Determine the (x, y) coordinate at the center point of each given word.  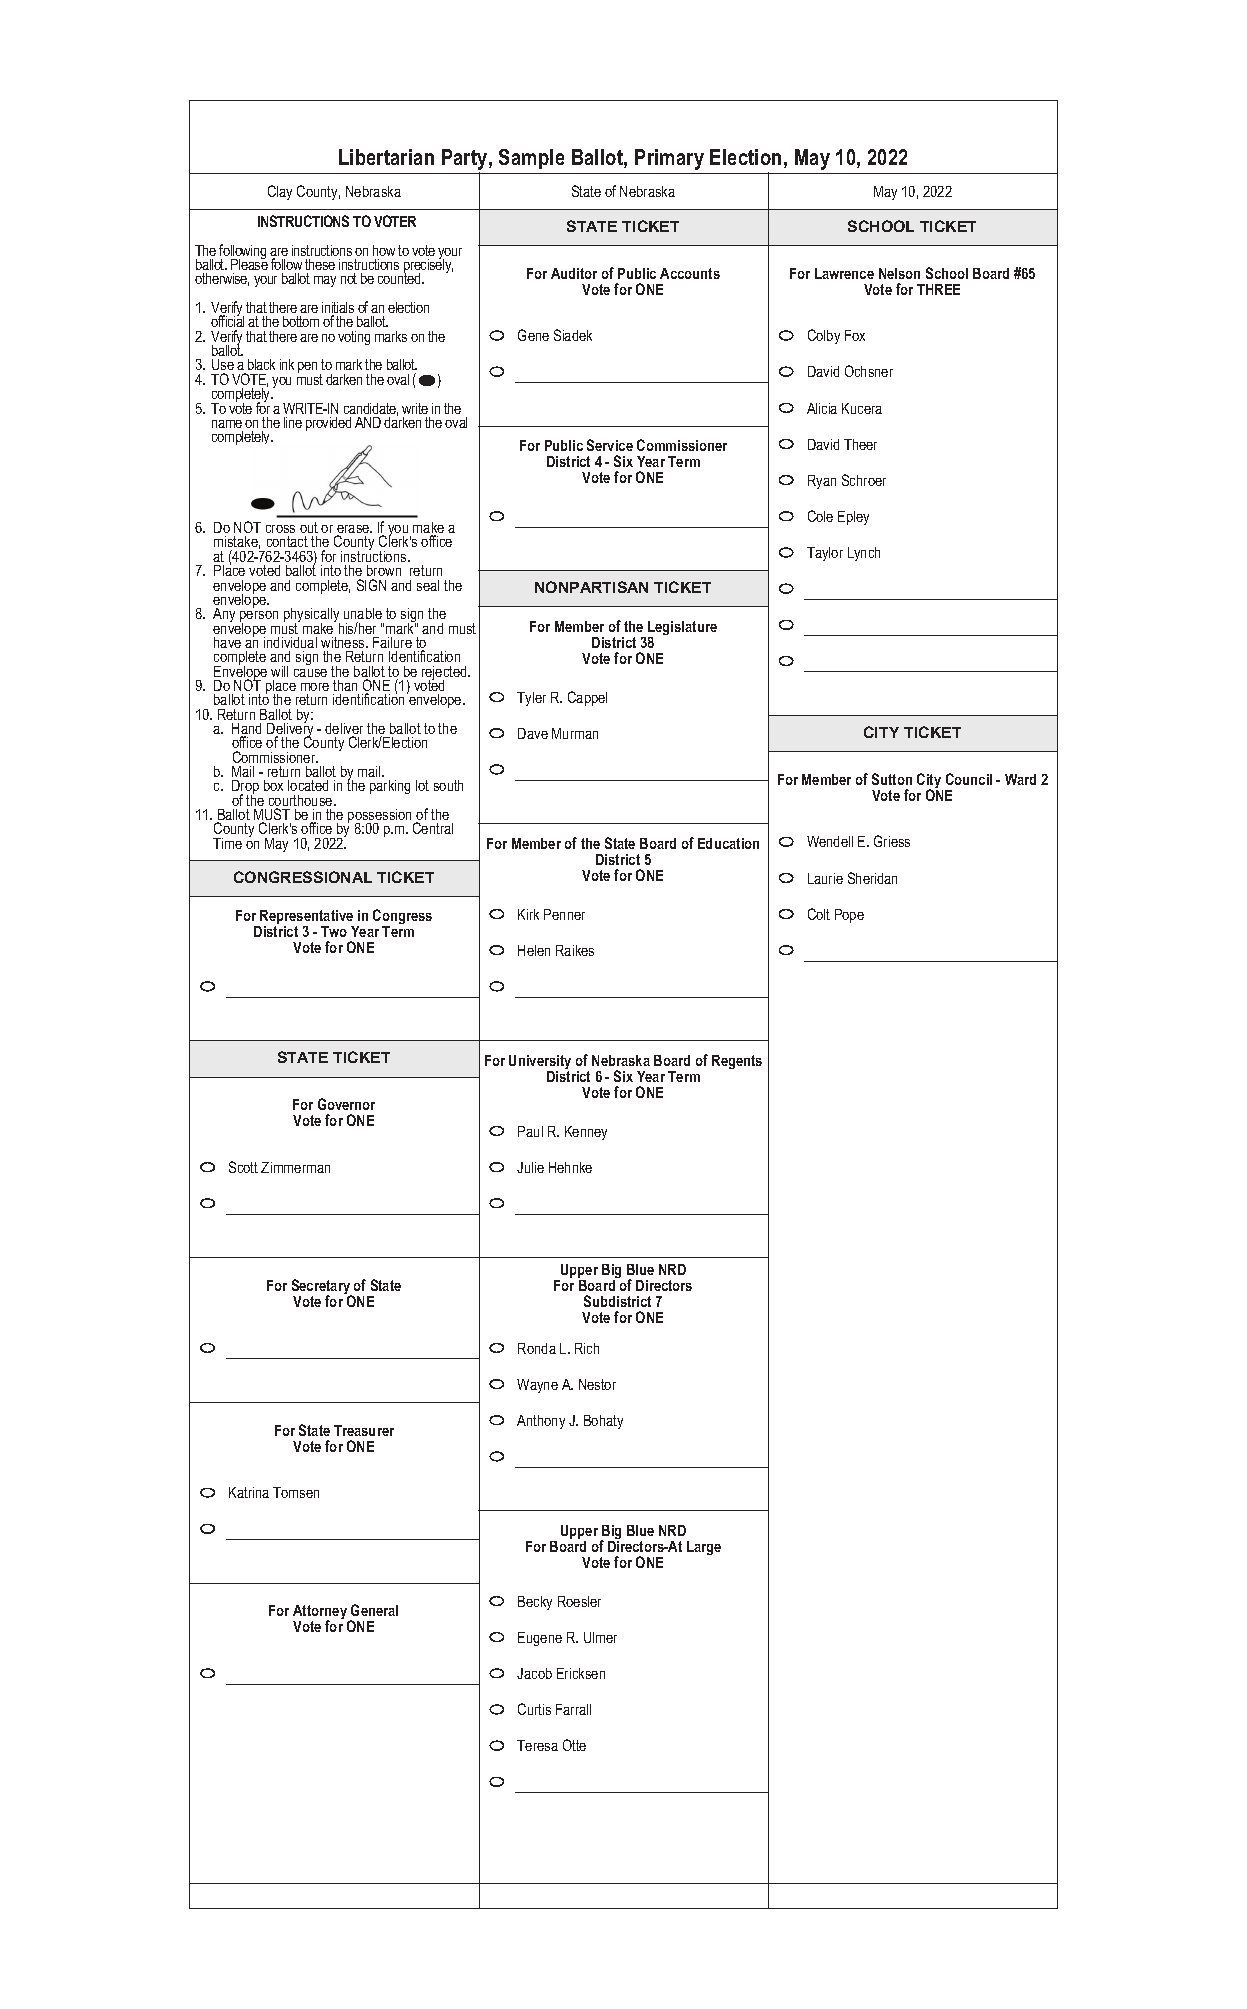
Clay (280, 192)
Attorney (321, 1614)
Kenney (586, 1133)
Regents (737, 1062)
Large (704, 1548)
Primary (669, 159)
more (315, 687)
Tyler (531, 699)
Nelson (899, 273)
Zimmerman (295, 1167)
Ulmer (600, 1637)
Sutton (892, 779)
